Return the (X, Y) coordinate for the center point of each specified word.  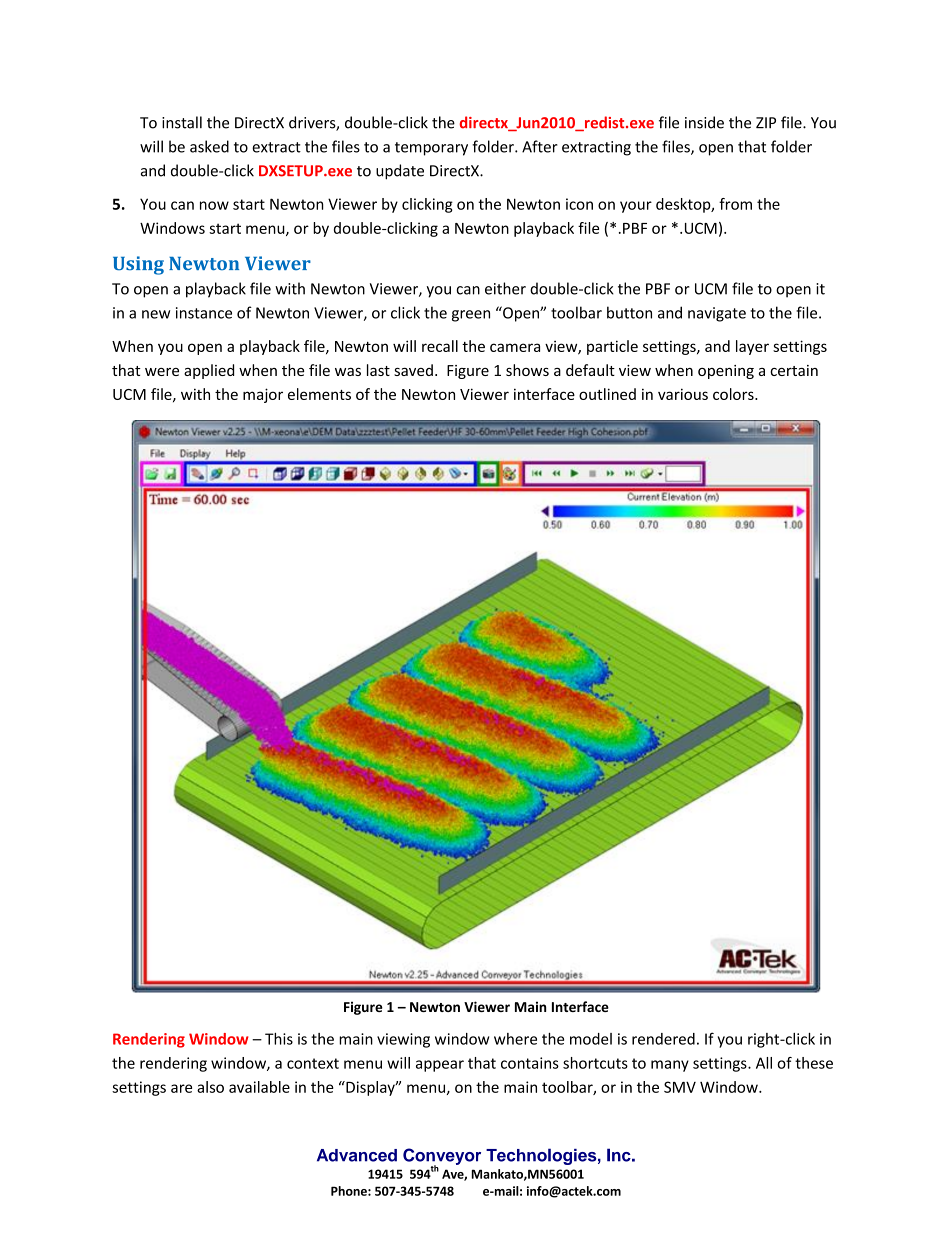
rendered (663, 1039)
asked (209, 146)
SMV (680, 1087)
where (515, 1039)
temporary (431, 149)
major (263, 395)
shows (527, 370)
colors (734, 394)
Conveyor (442, 1157)
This (279, 1039)
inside (704, 122)
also (210, 1087)
